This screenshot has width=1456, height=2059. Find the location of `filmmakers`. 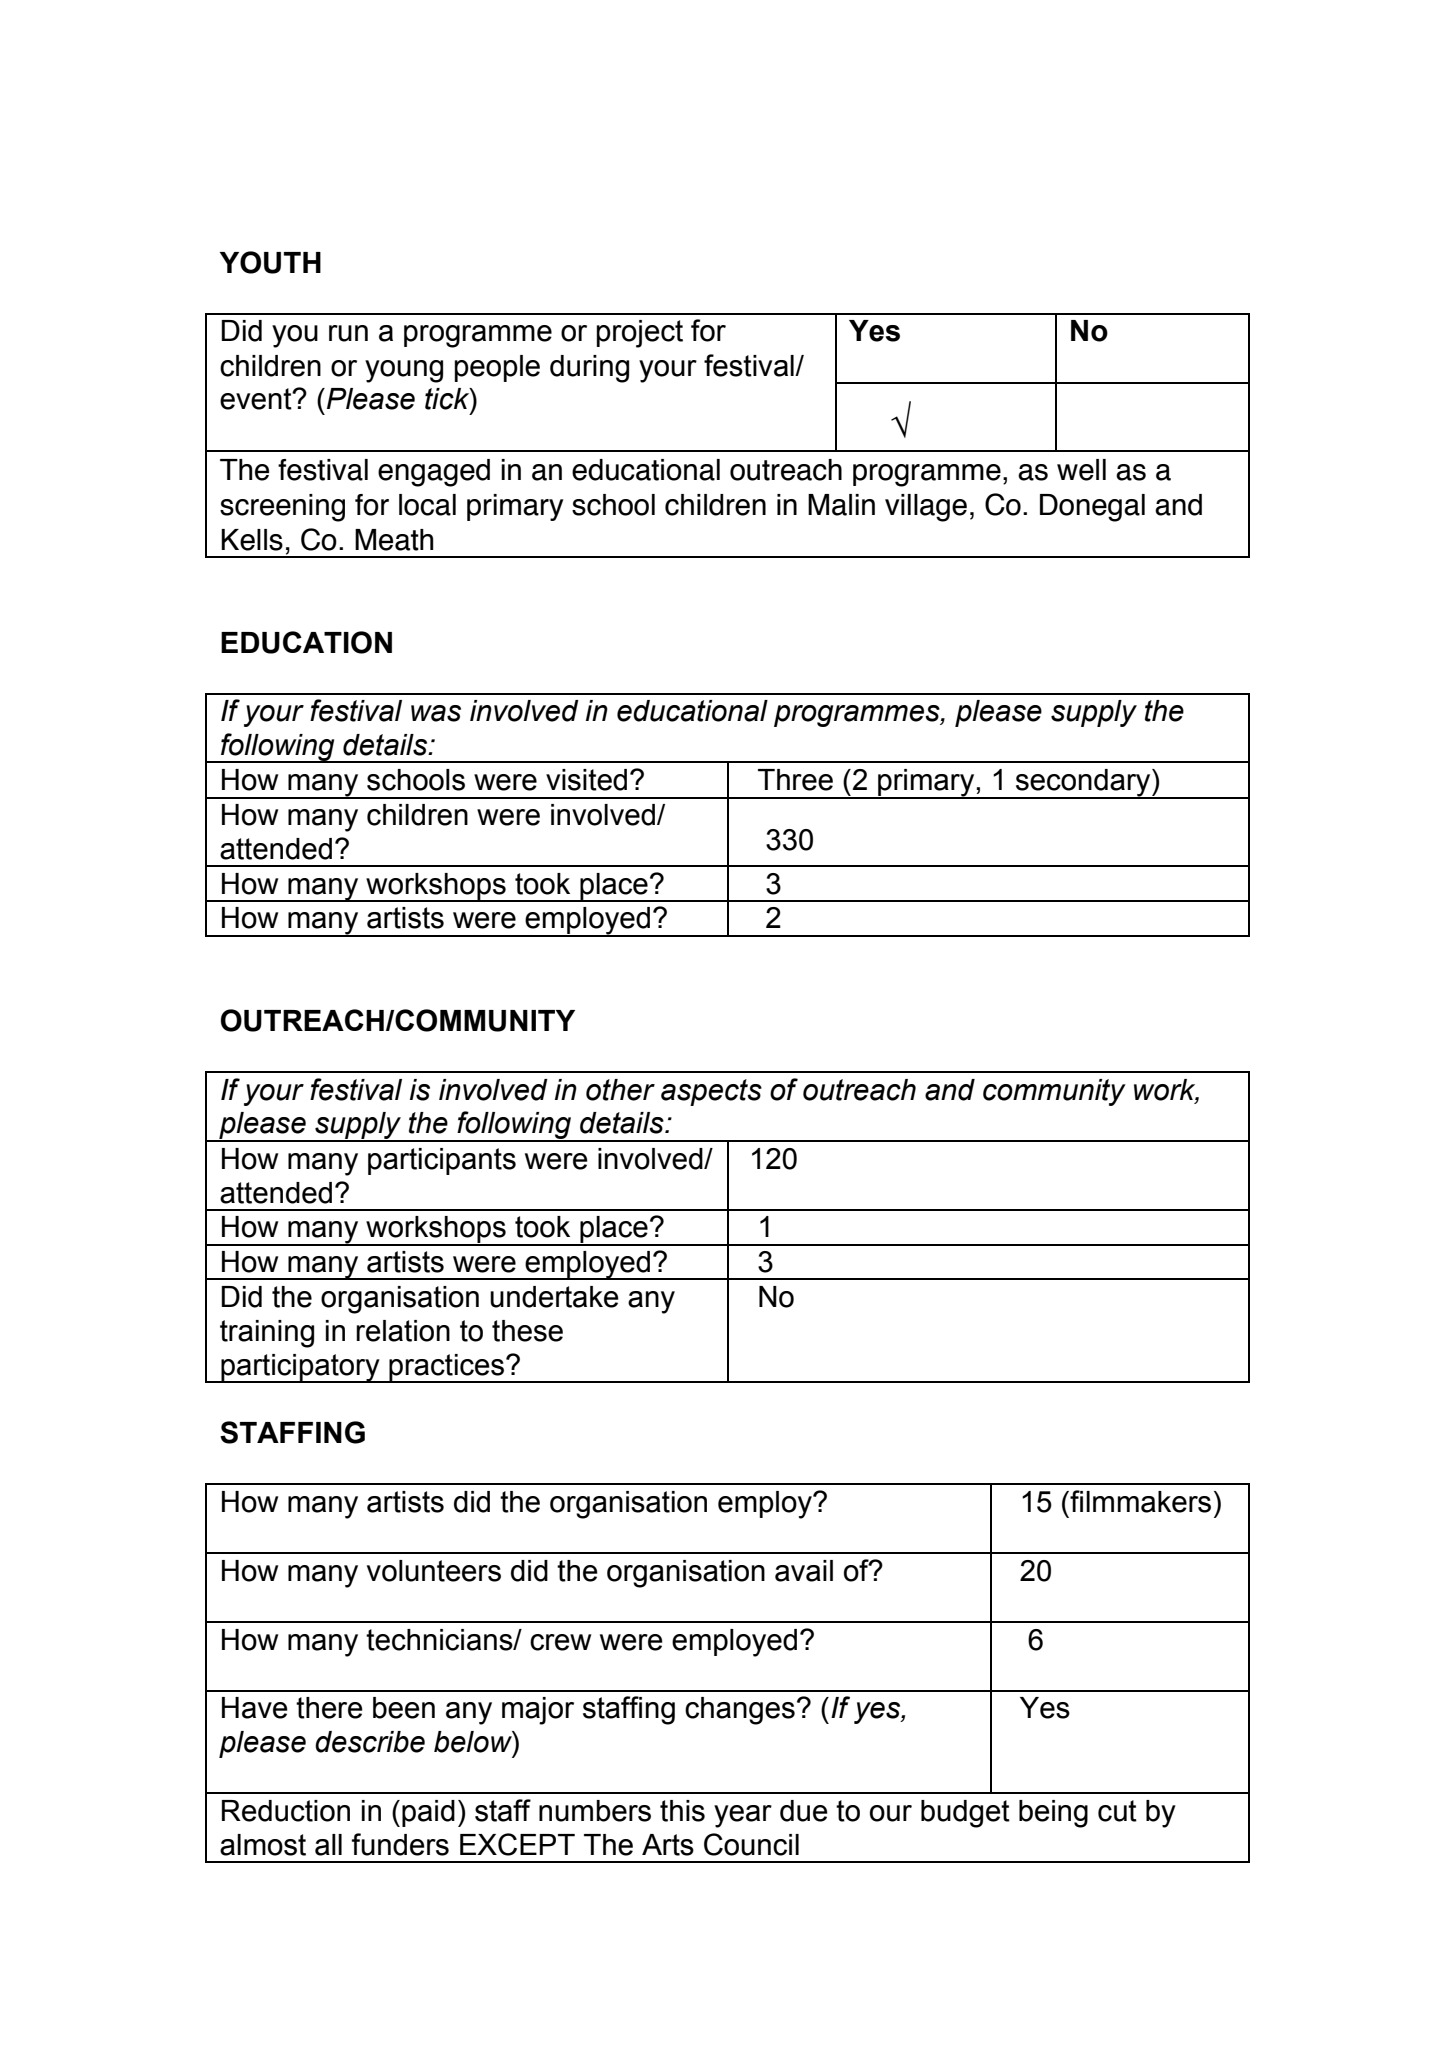

filmmakers is located at coordinates (1139, 1501).
